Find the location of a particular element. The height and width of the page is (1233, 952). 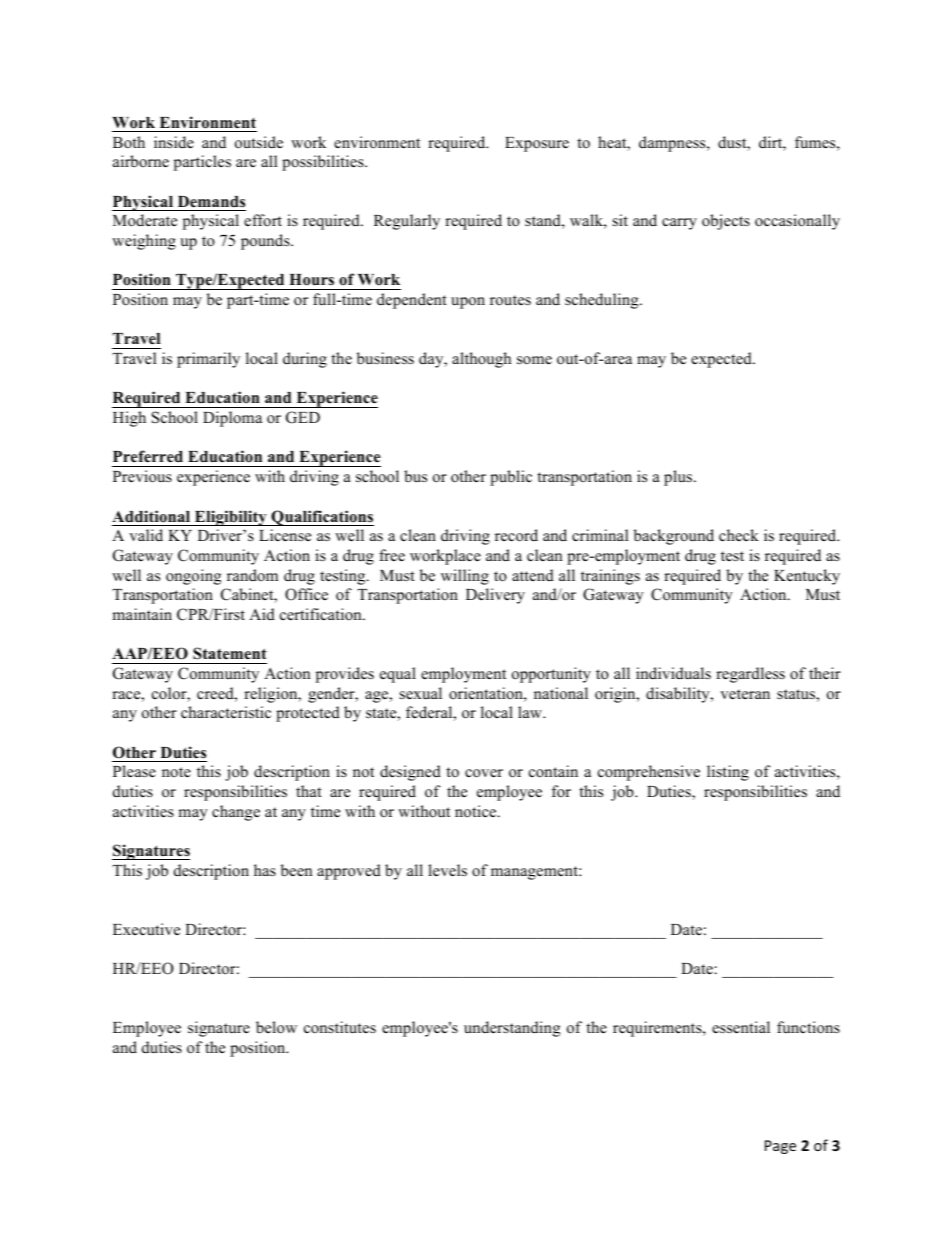

notice is located at coordinates (477, 811).
